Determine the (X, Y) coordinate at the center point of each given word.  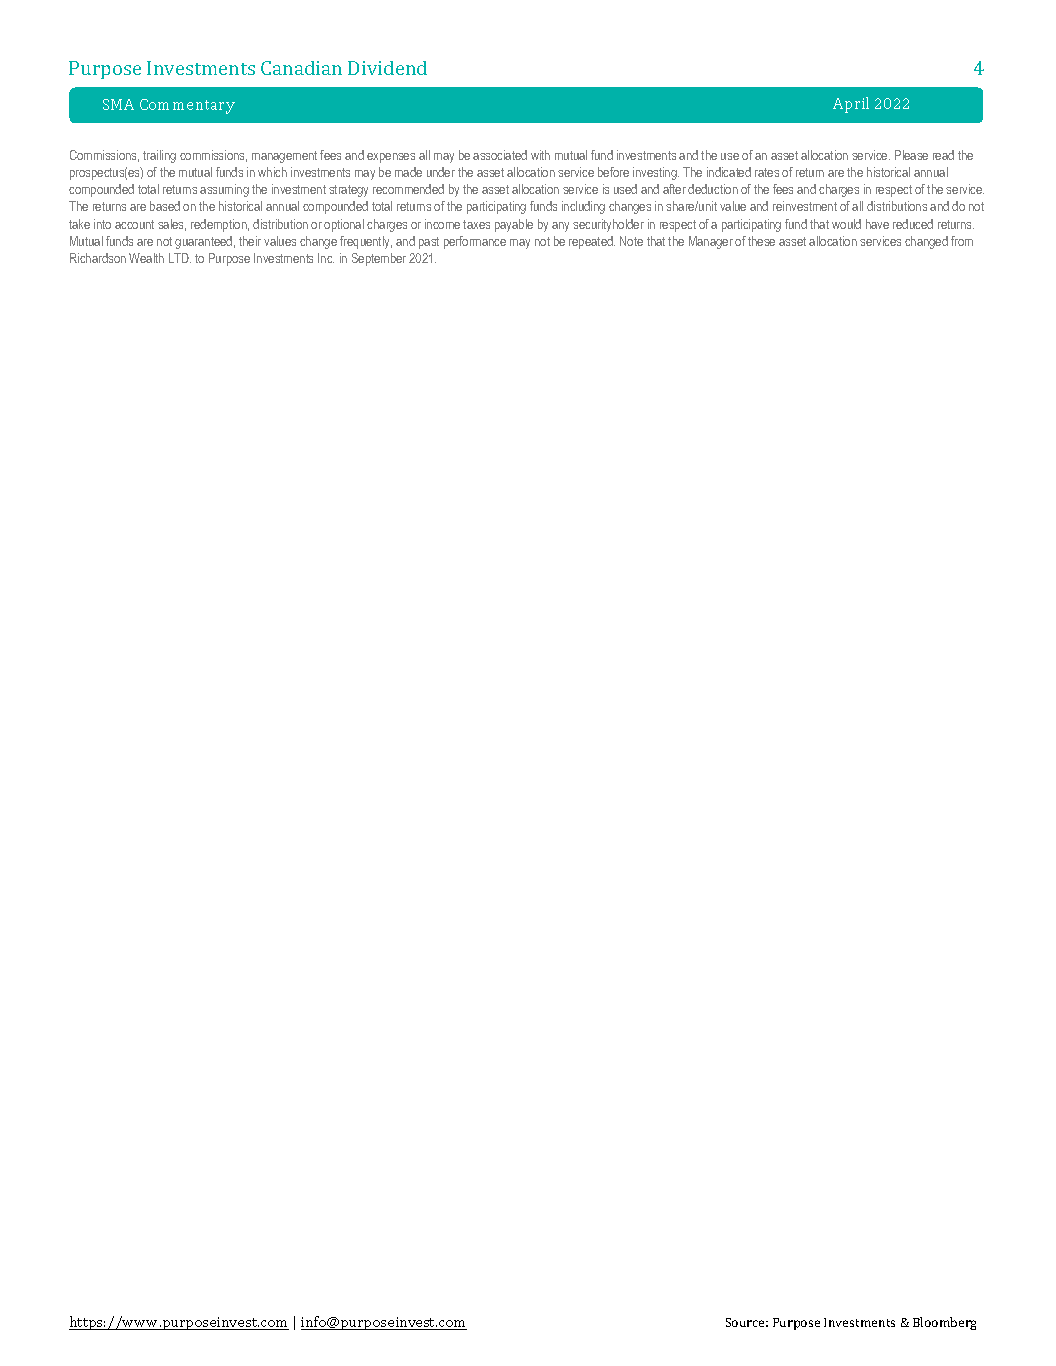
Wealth (146, 258)
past (429, 243)
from (962, 241)
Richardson (98, 258)
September (379, 259)
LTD (180, 258)
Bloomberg (944, 1323)
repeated (592, 242)
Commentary (187, 106)
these (761, 241)
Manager (711, 242)
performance (475, 242)
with (540, 155)
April (851, 105)
